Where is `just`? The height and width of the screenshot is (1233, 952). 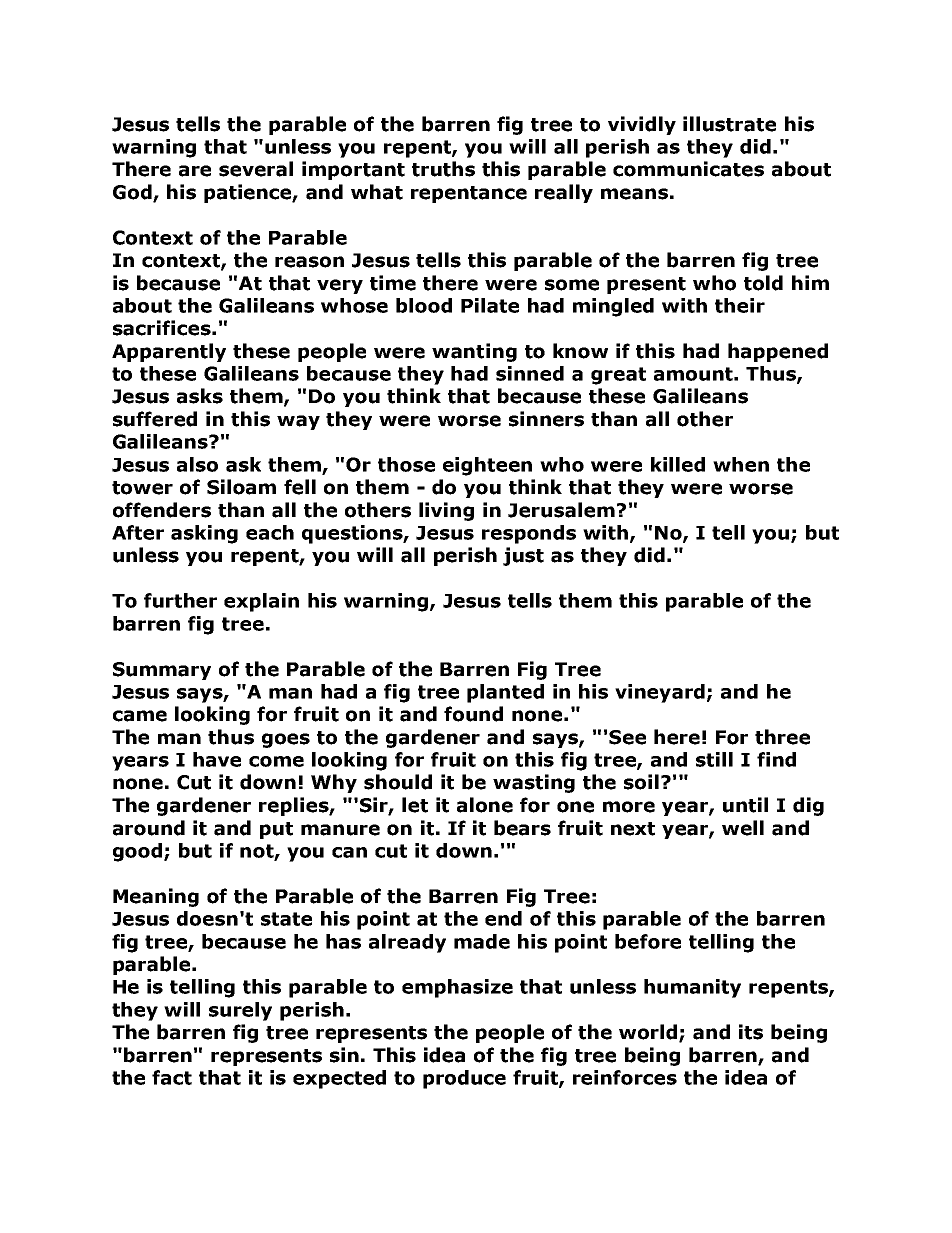 just is located at coordinates (523, 556).
